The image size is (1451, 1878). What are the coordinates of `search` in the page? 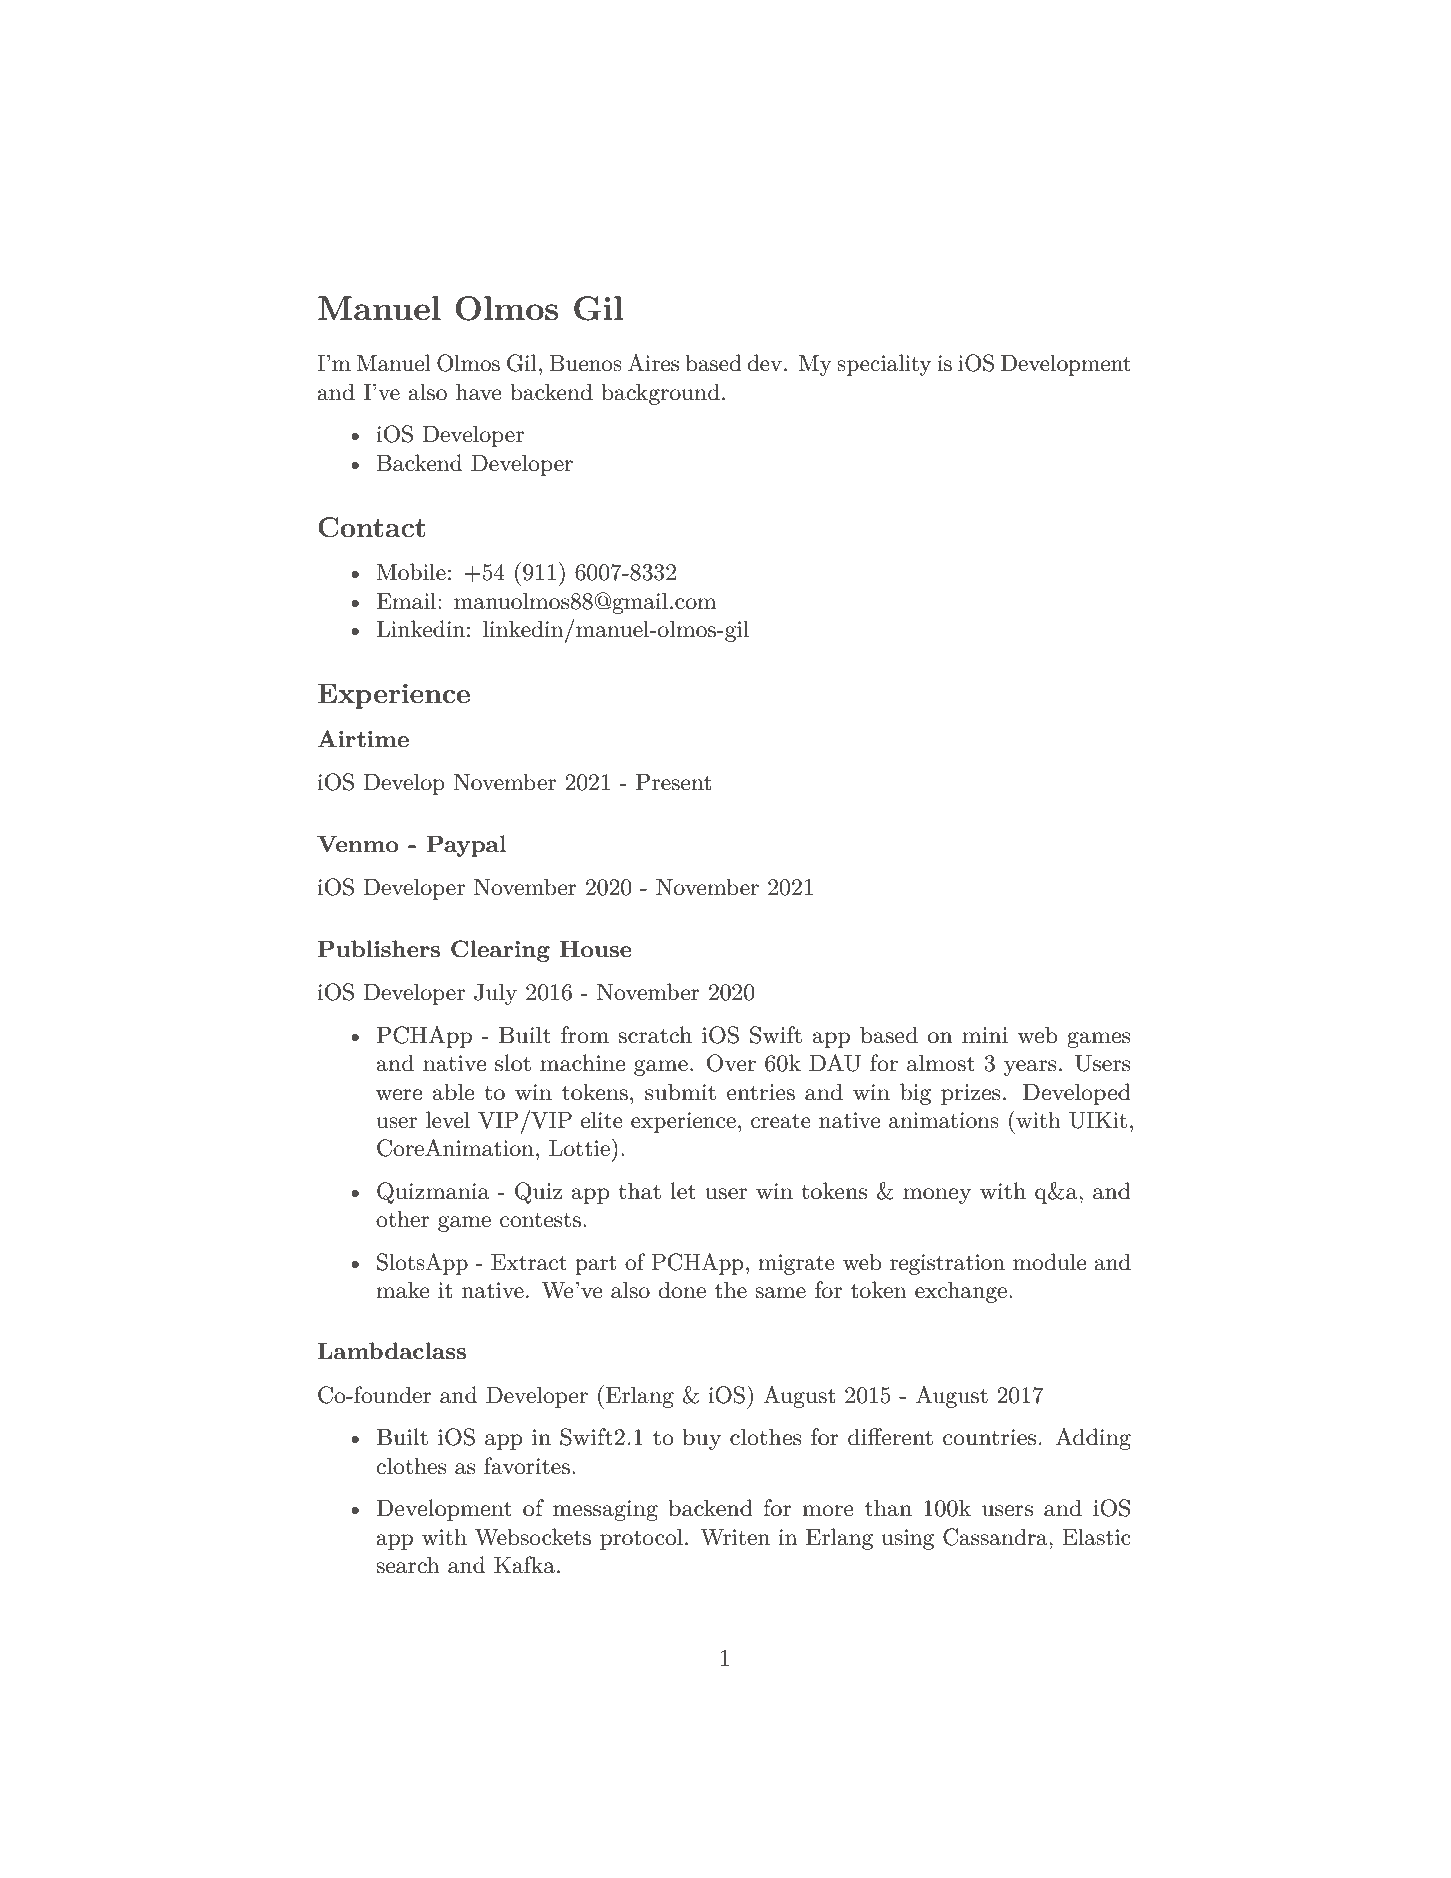 It's located at (408, 1565).
